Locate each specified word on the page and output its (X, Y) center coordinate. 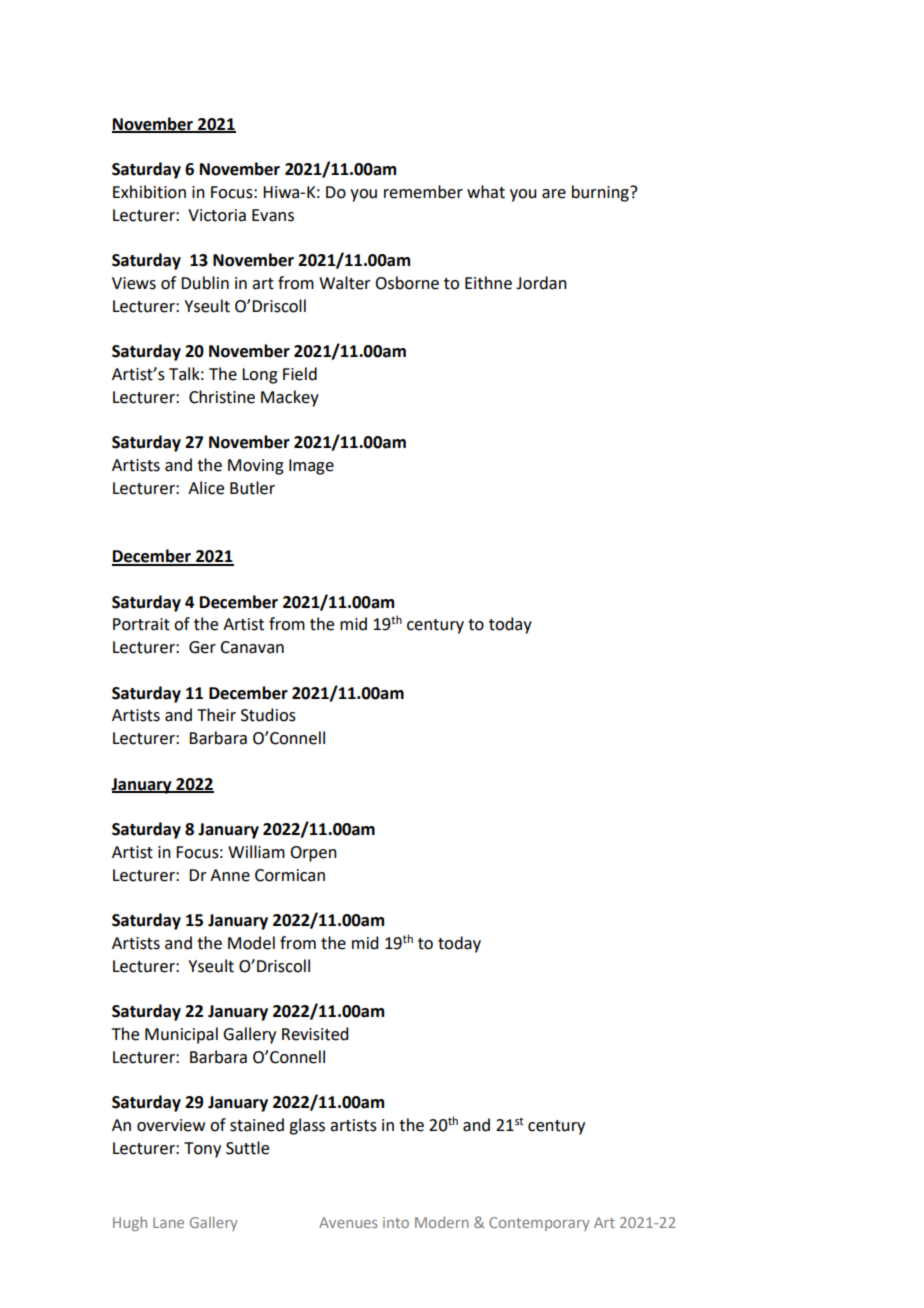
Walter (345, 283)
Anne (230, 875)
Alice (206, 488)
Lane (168, 1222)
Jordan (541, 283)
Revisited (315, 1034)
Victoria (217, 215)
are (554, 194)
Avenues (348, 1222)
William (256, 852)
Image (311, 467)
